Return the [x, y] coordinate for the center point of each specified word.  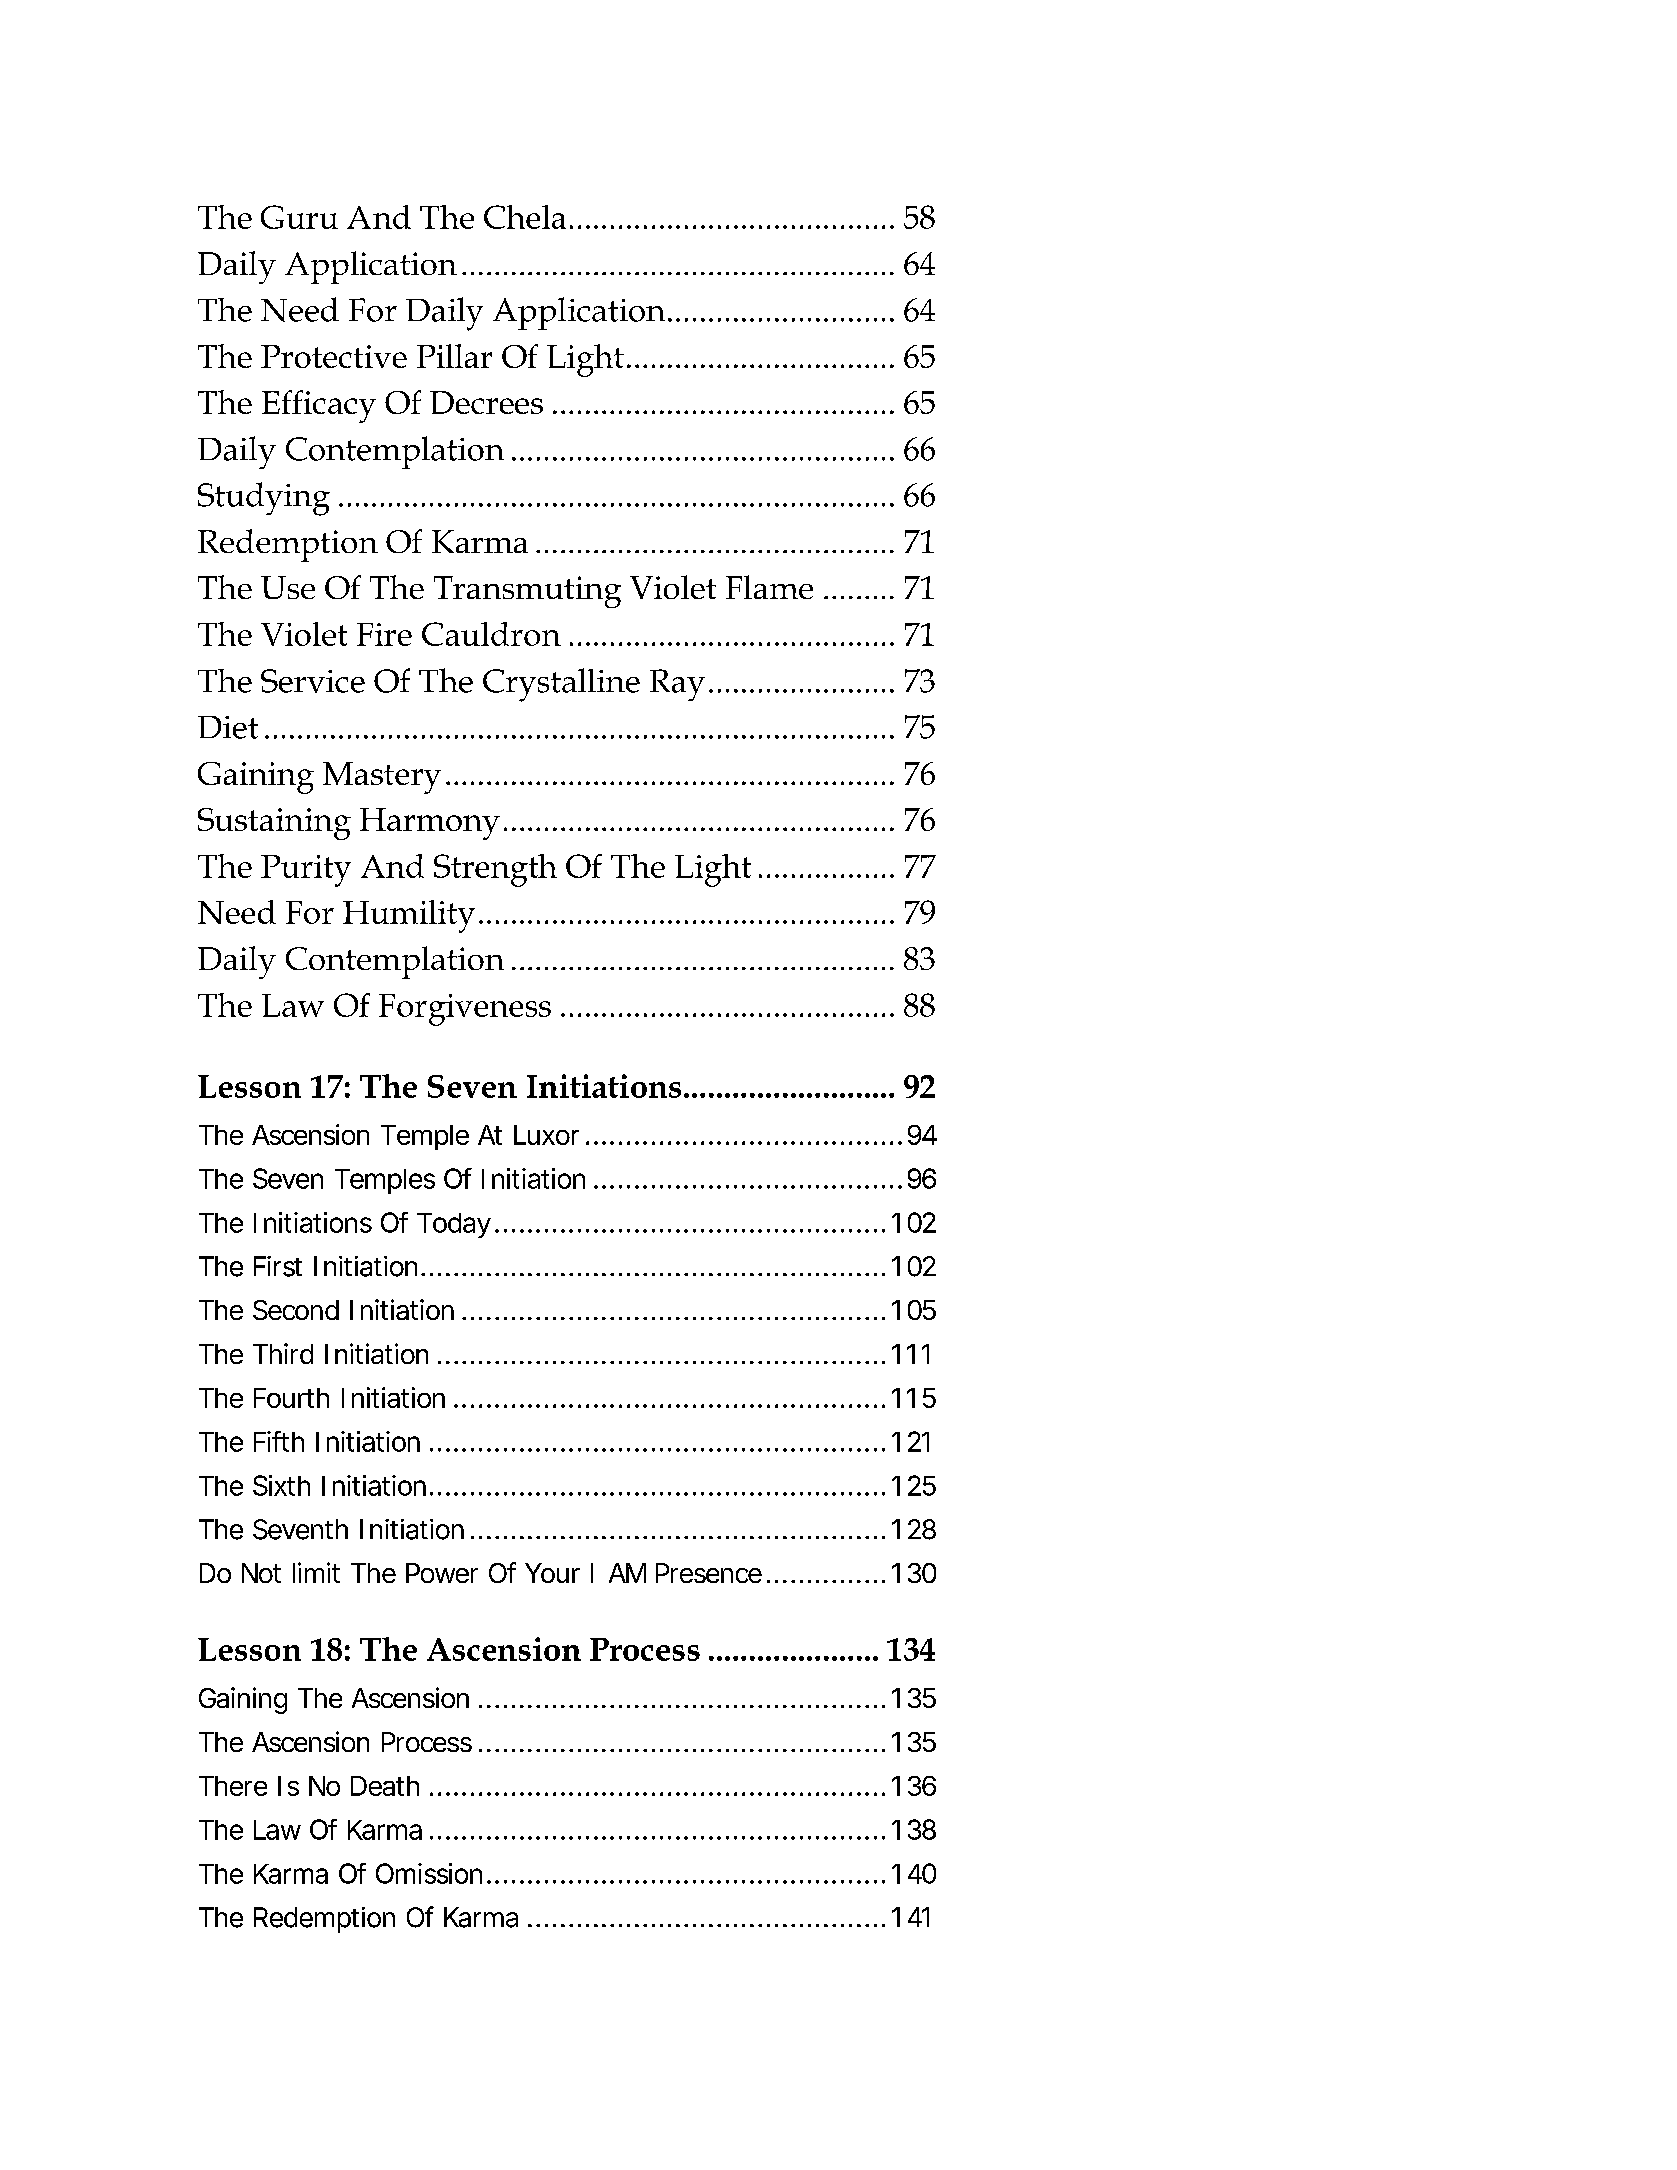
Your [552, 1573]
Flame [769, 587]
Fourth [291, 1398]
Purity [306, 871]
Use [288, 587]
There [233, 1786]
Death [385, 1786]
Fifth [279, 1441]
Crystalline [561, 685]
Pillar [454, 356]
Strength [495, 870]
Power [442, 1573]
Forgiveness [465, 1010]
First [278, 1266]
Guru [299, 217]
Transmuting [527, 592]
